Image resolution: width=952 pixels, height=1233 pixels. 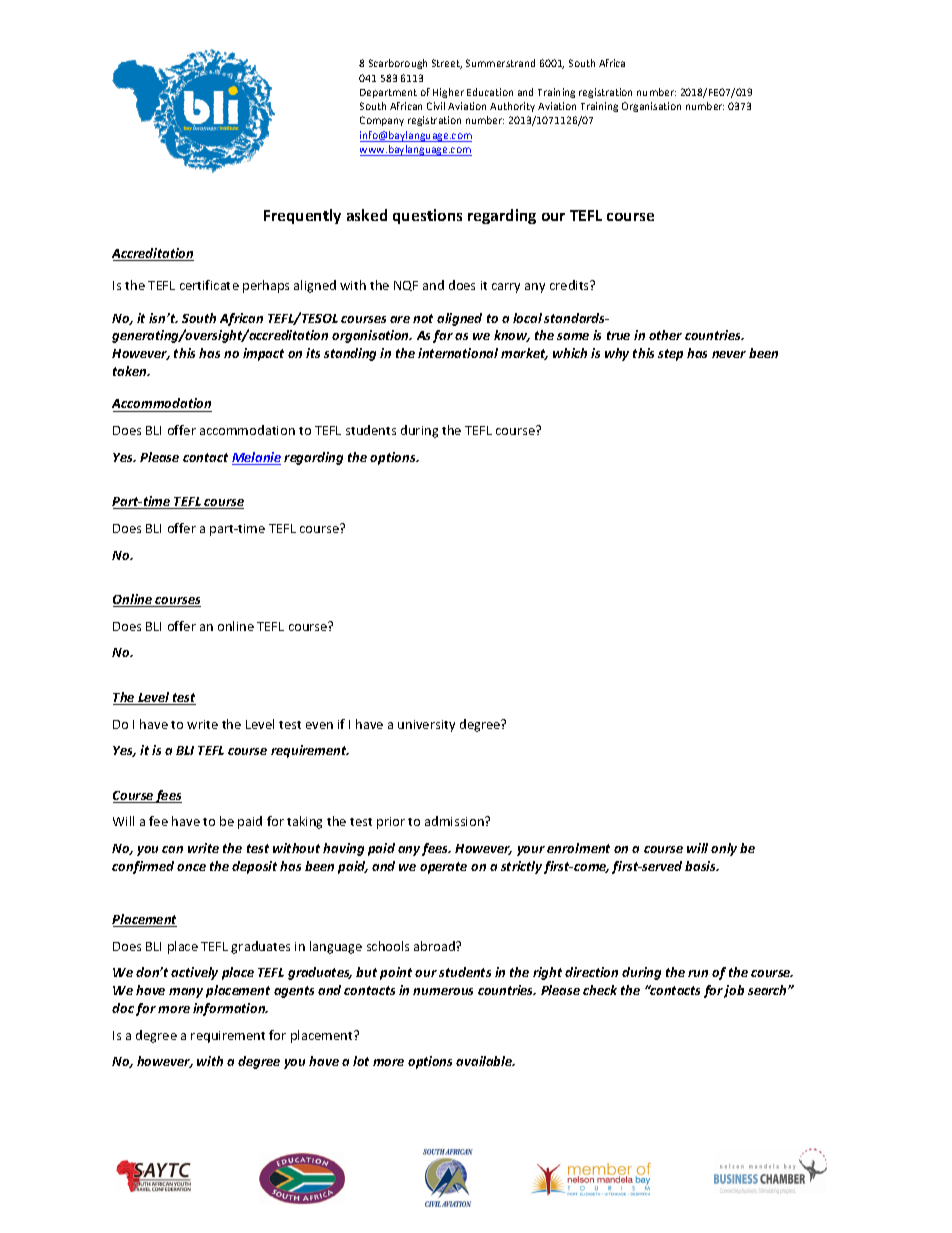 What do you see at coordinates (448, 93) in the screenshot?
I see `Higher` at bounding box center [448, 93].
